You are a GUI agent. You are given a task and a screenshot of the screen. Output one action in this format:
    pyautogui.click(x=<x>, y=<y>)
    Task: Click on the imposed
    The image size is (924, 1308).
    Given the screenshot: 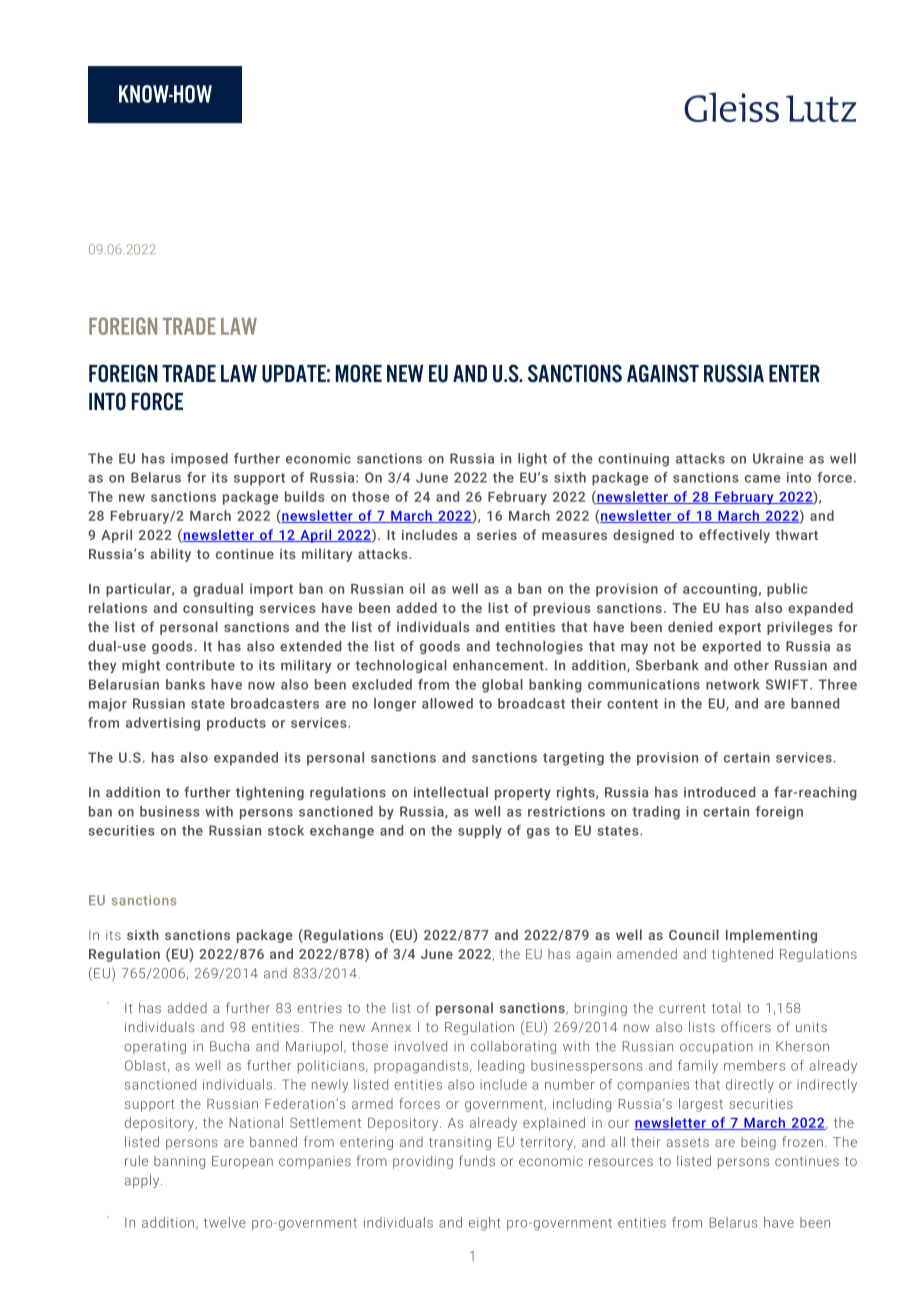 What is the action you would take?
    pyautogui.click(x=199, y=460)
